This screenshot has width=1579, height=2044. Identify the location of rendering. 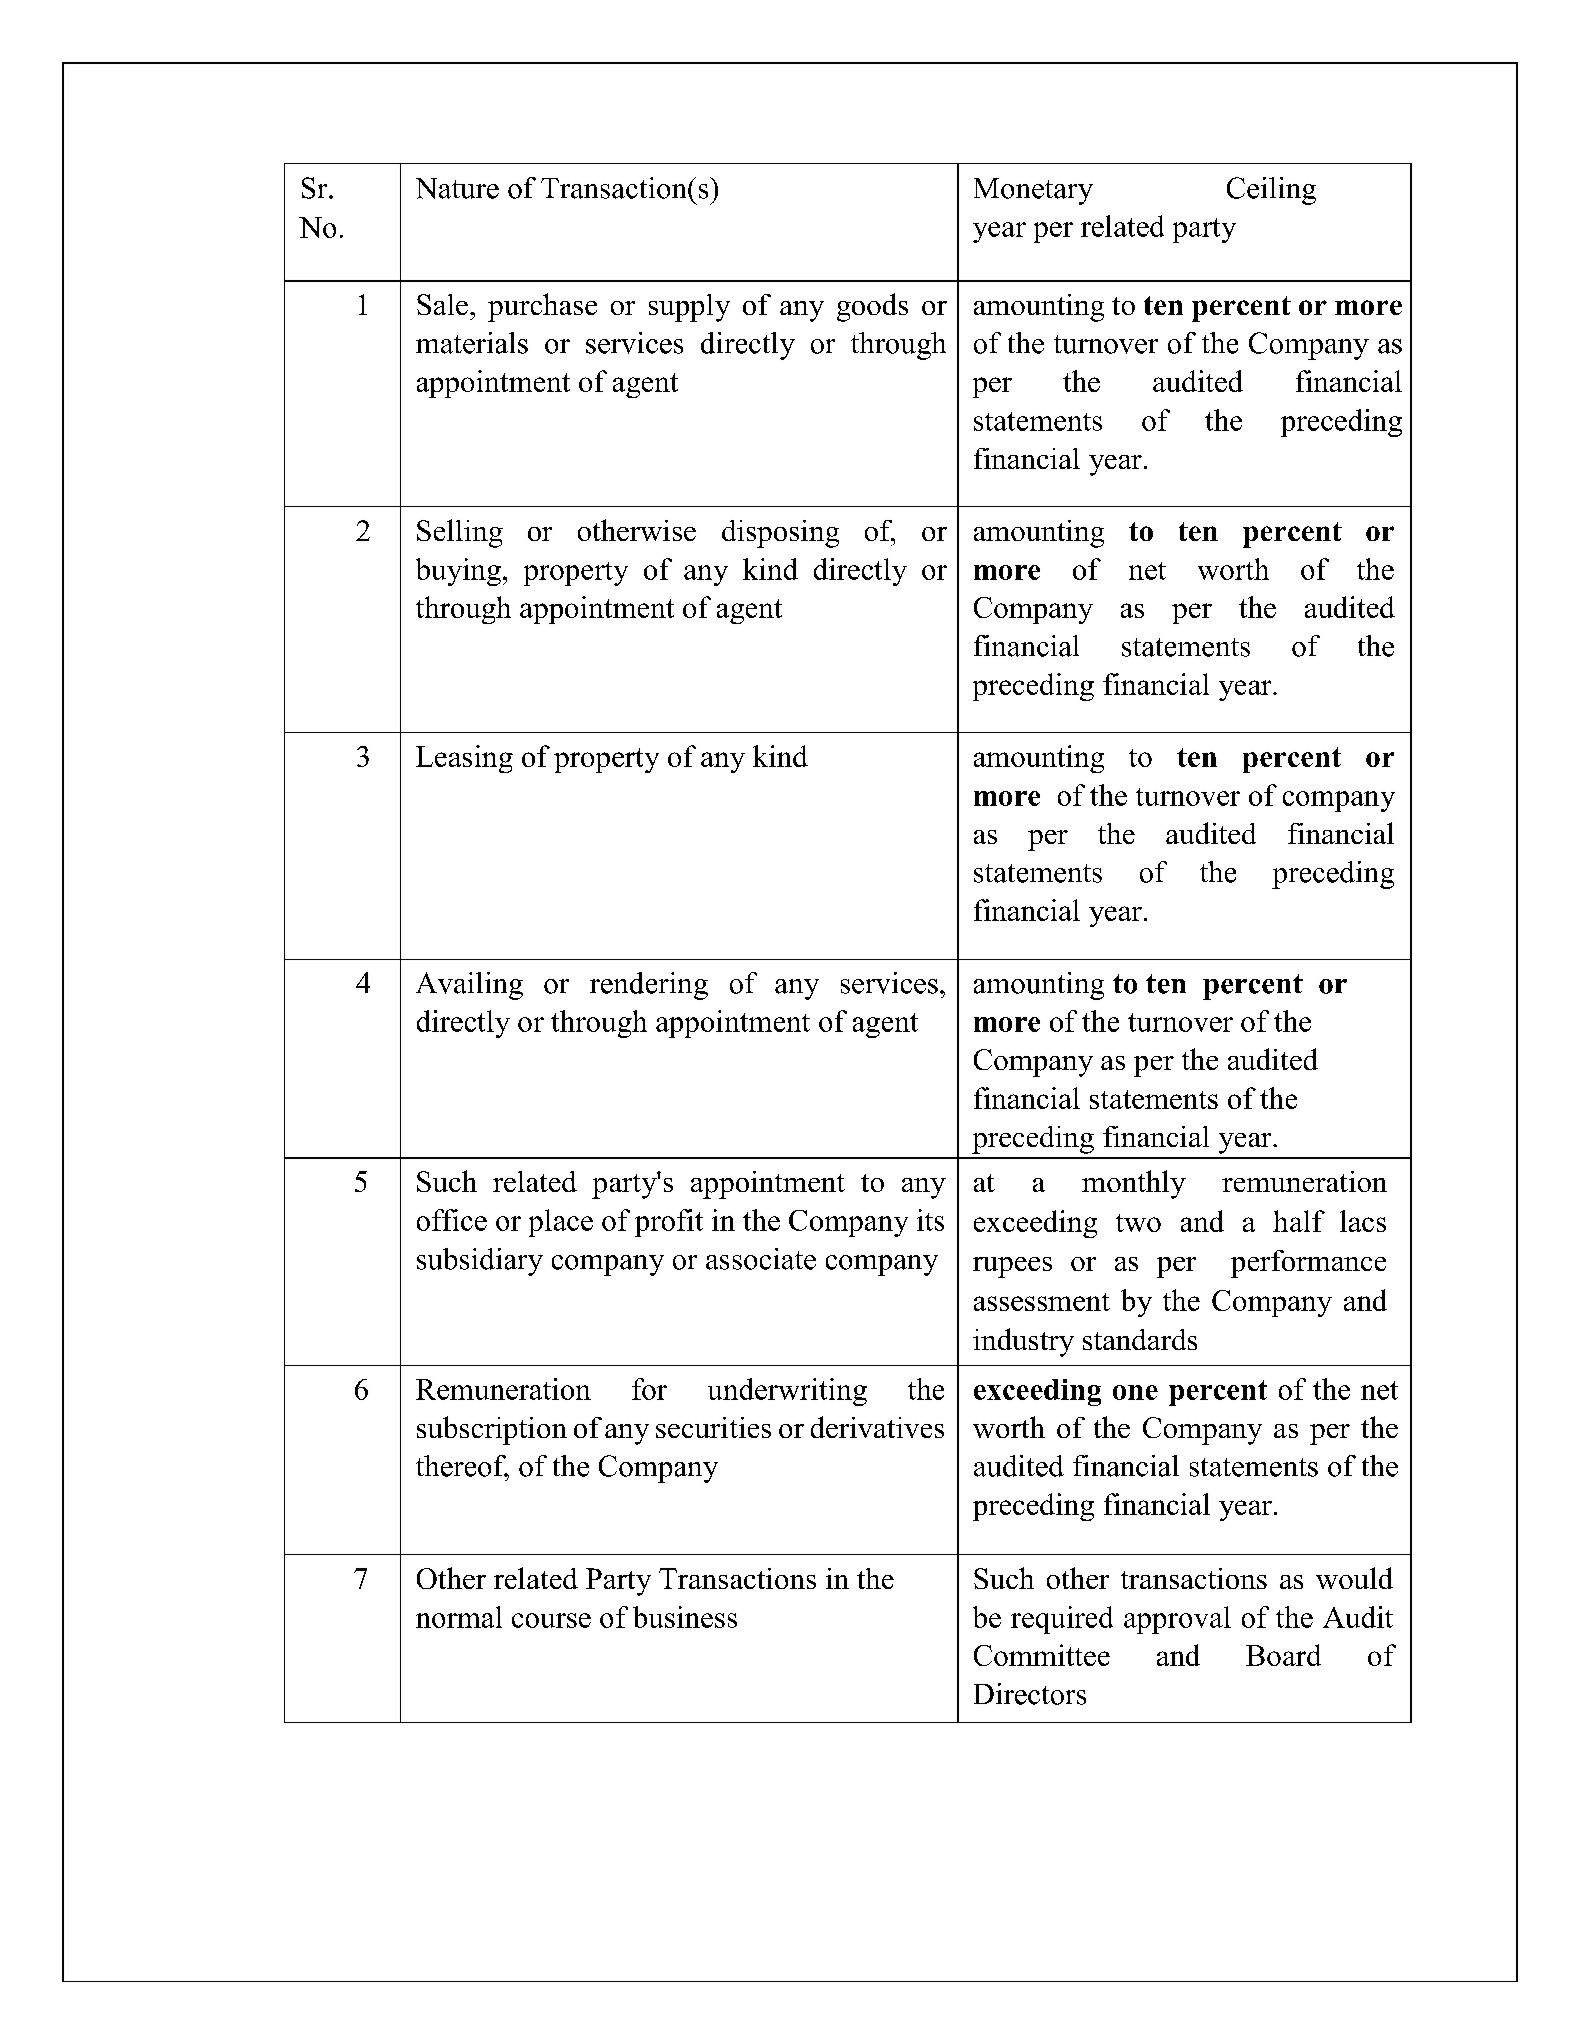
(649, 986).
